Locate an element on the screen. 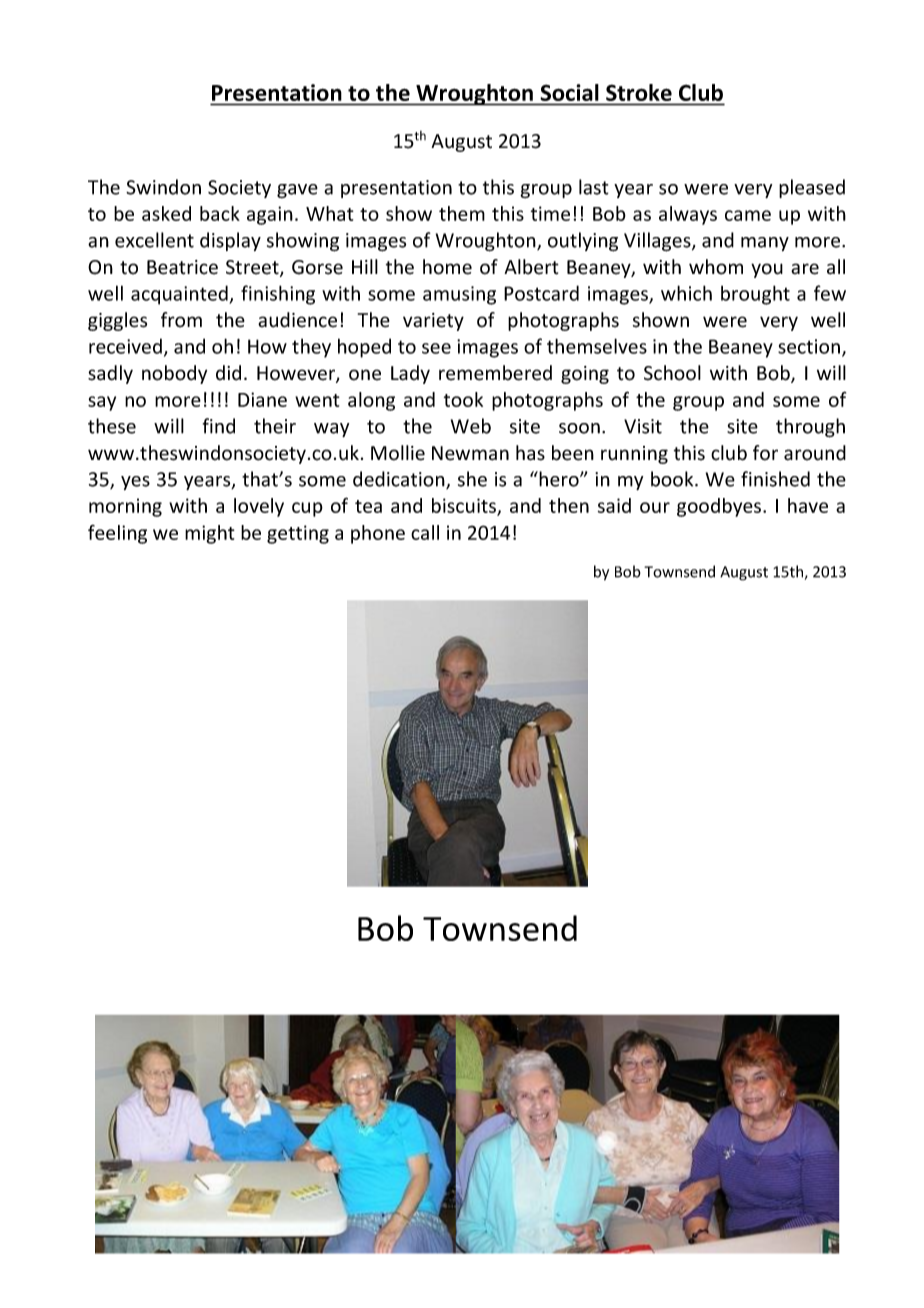 The width and height of the screenshot is (924, 1308). see is located at coordinates (436, 348).
